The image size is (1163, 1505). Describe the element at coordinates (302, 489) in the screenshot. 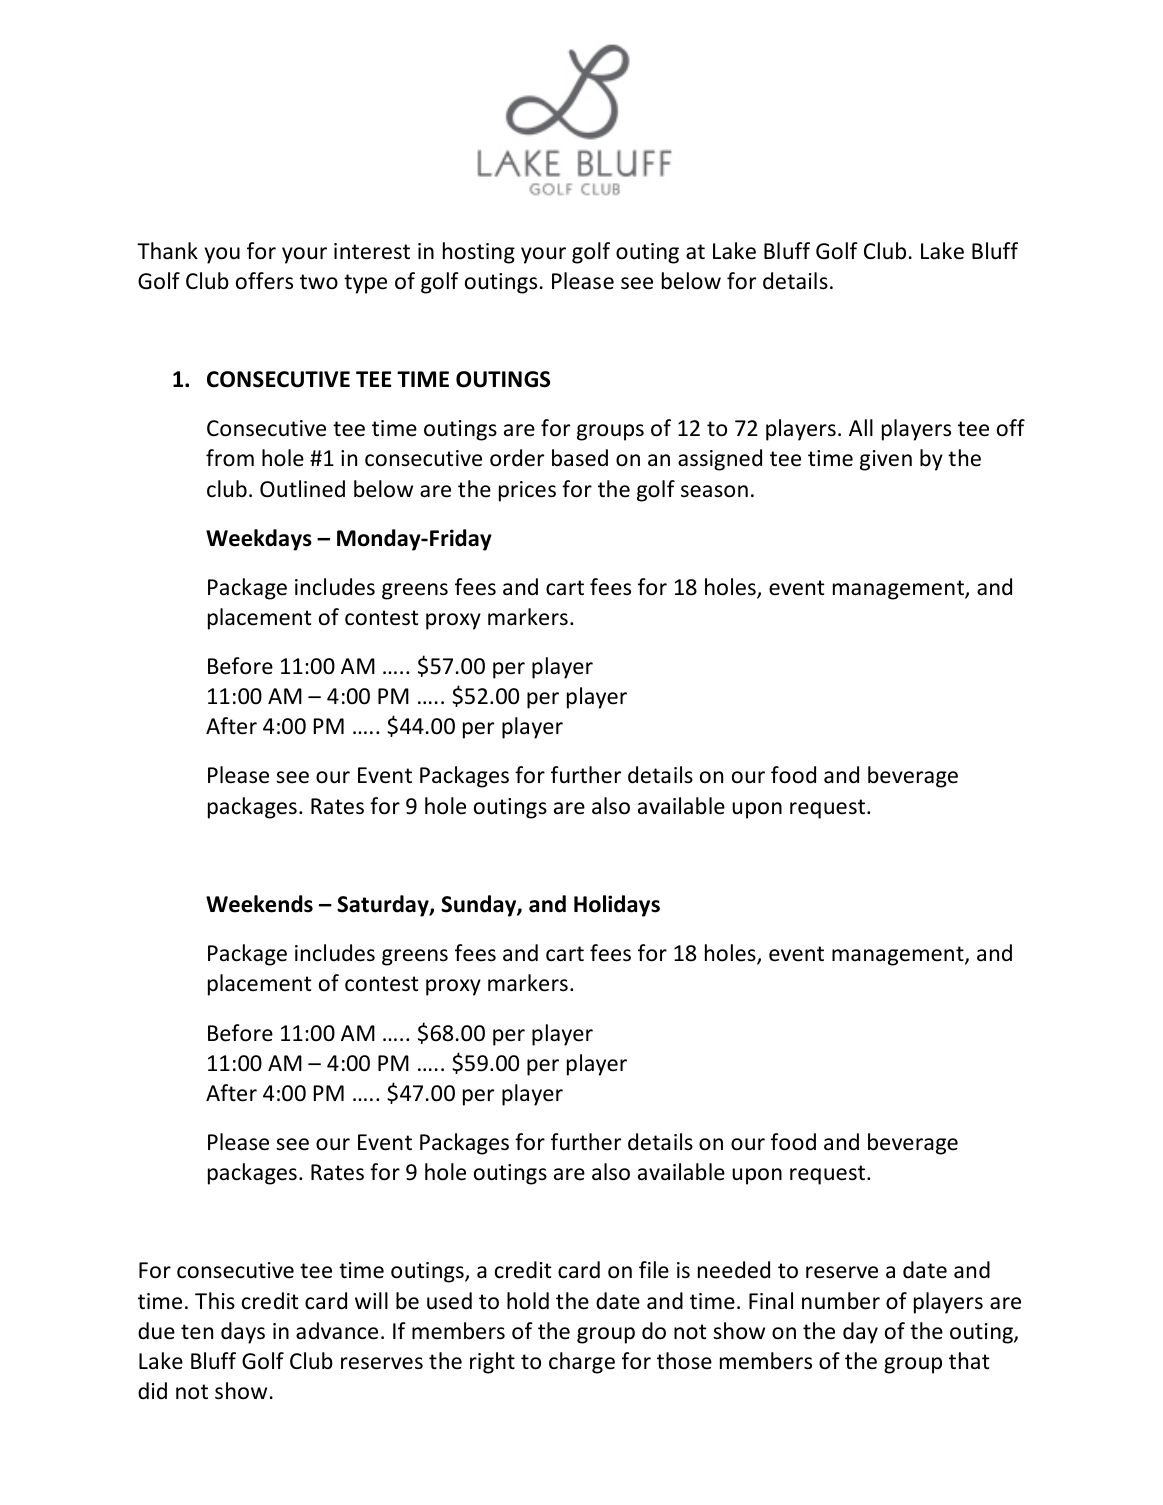

I see `Outlined` at that location.
